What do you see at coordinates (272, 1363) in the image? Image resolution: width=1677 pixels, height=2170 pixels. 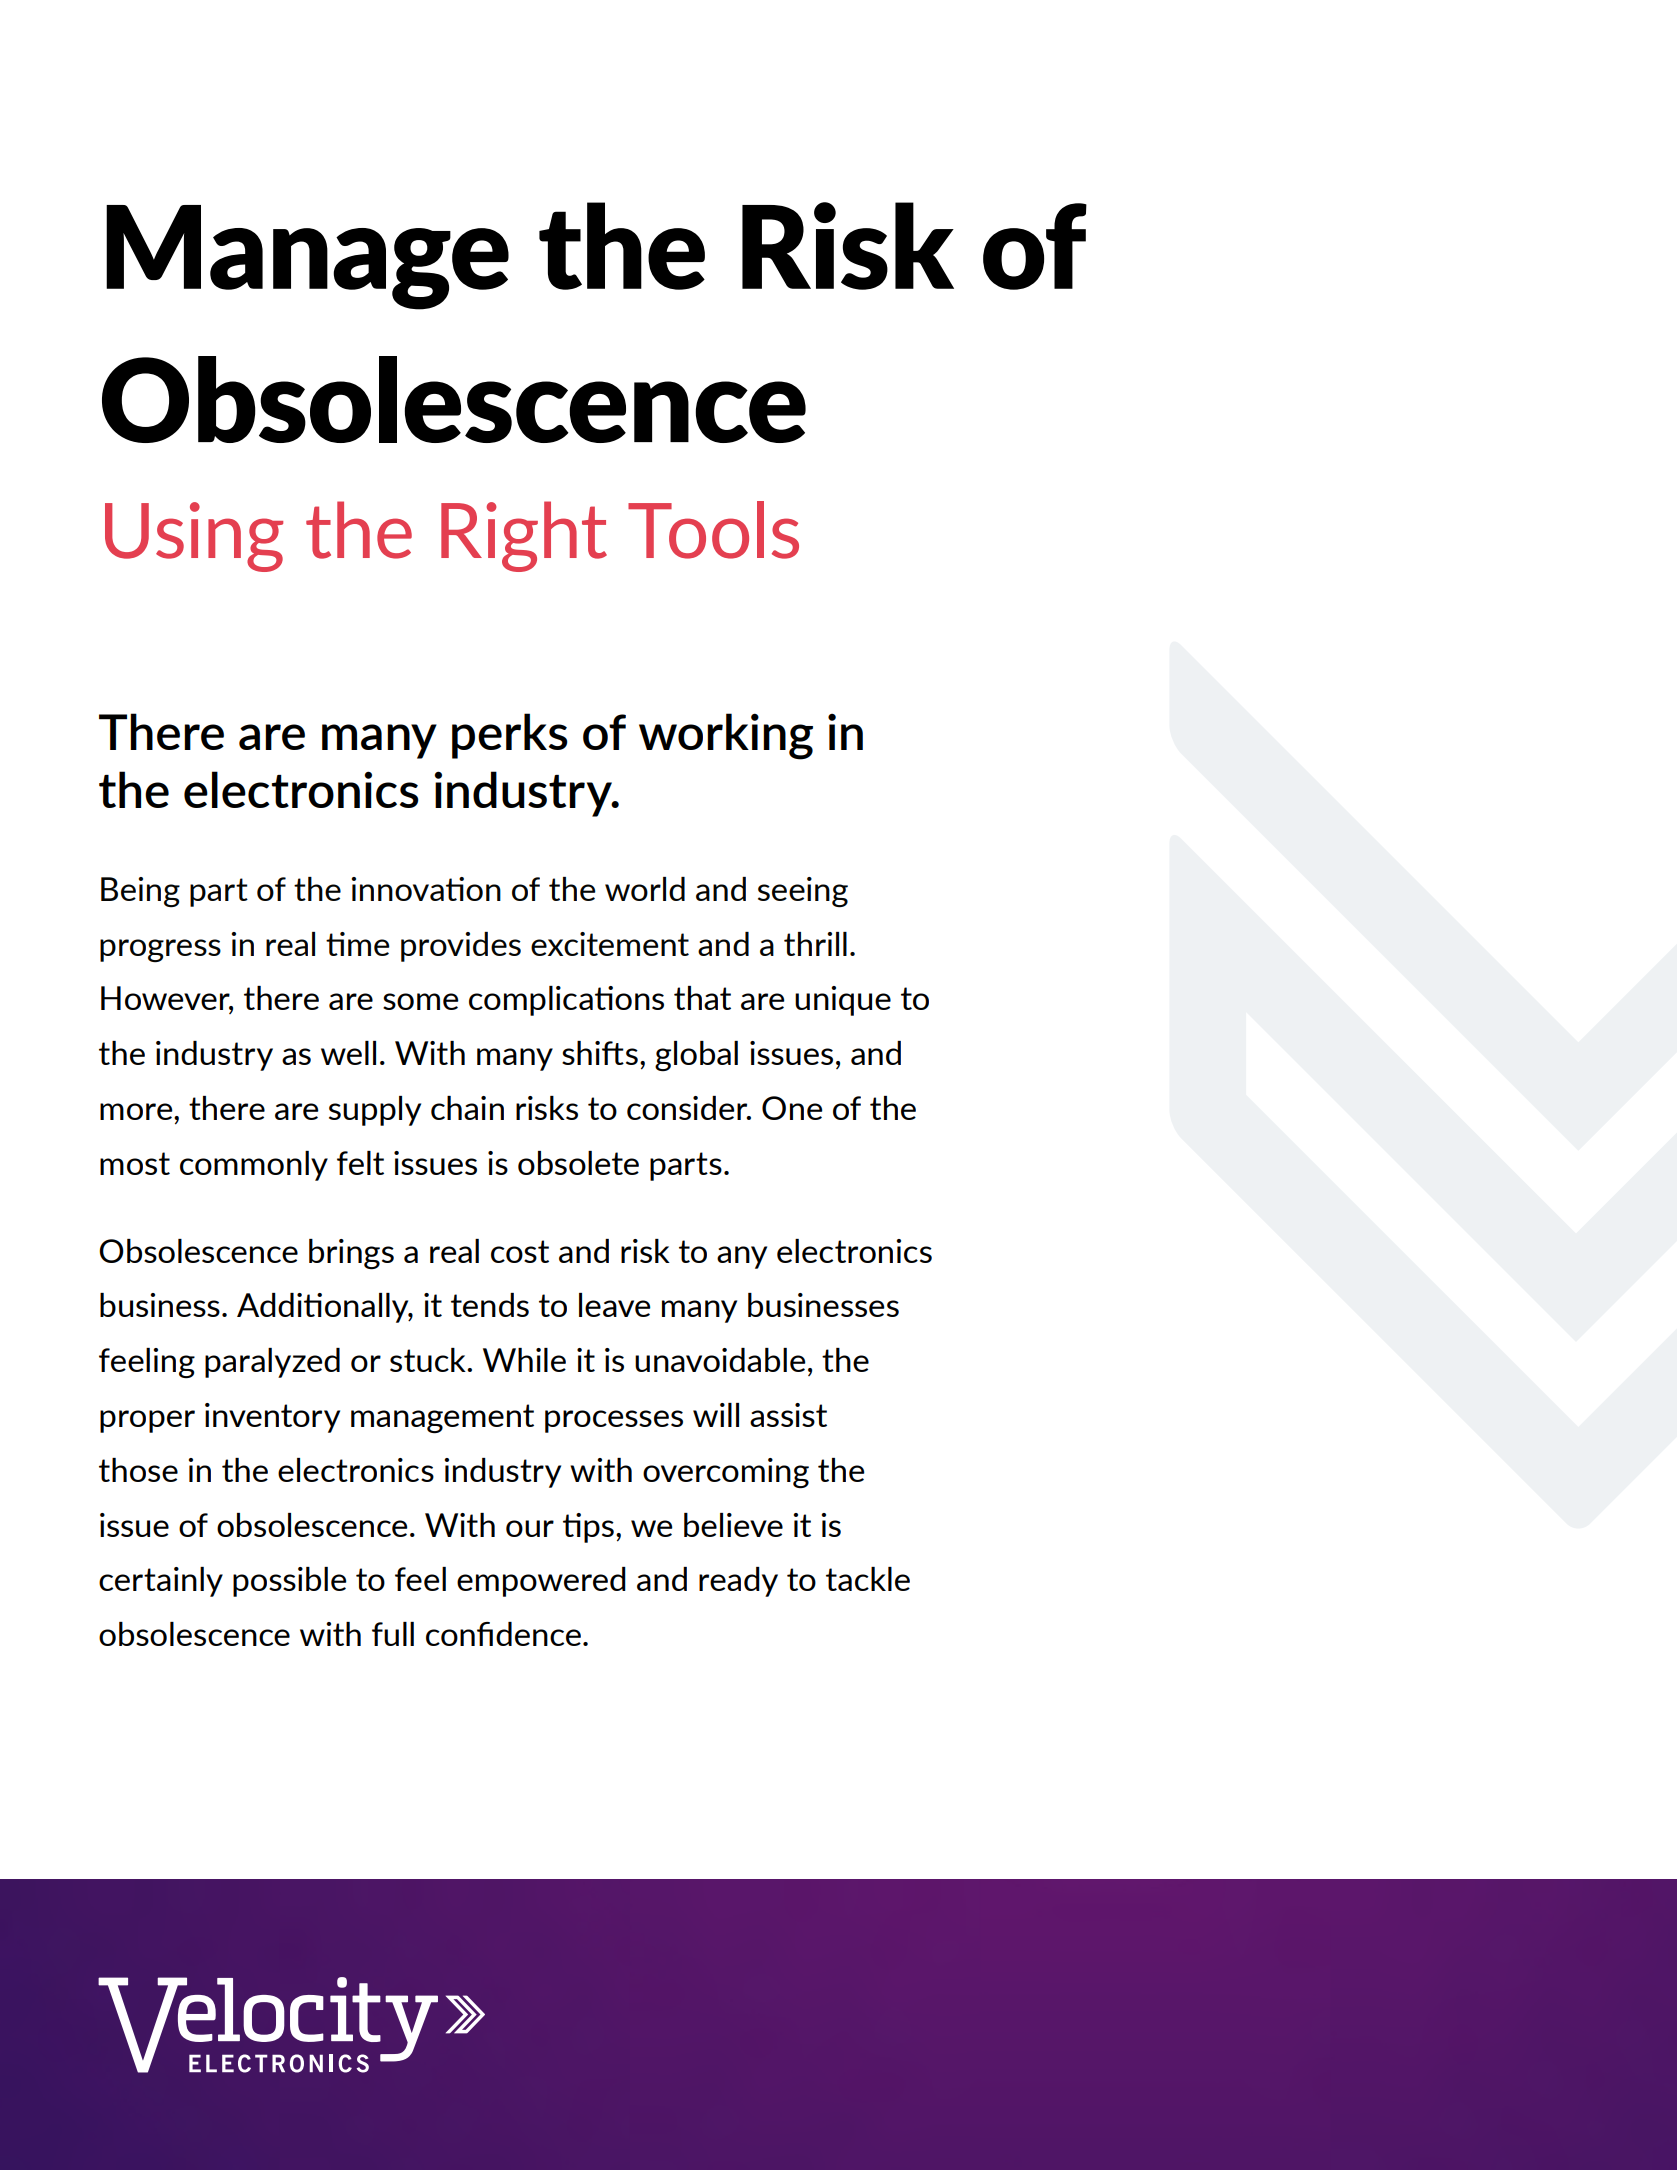 I see `paralyzed` at bounding box center [272, 1363].
